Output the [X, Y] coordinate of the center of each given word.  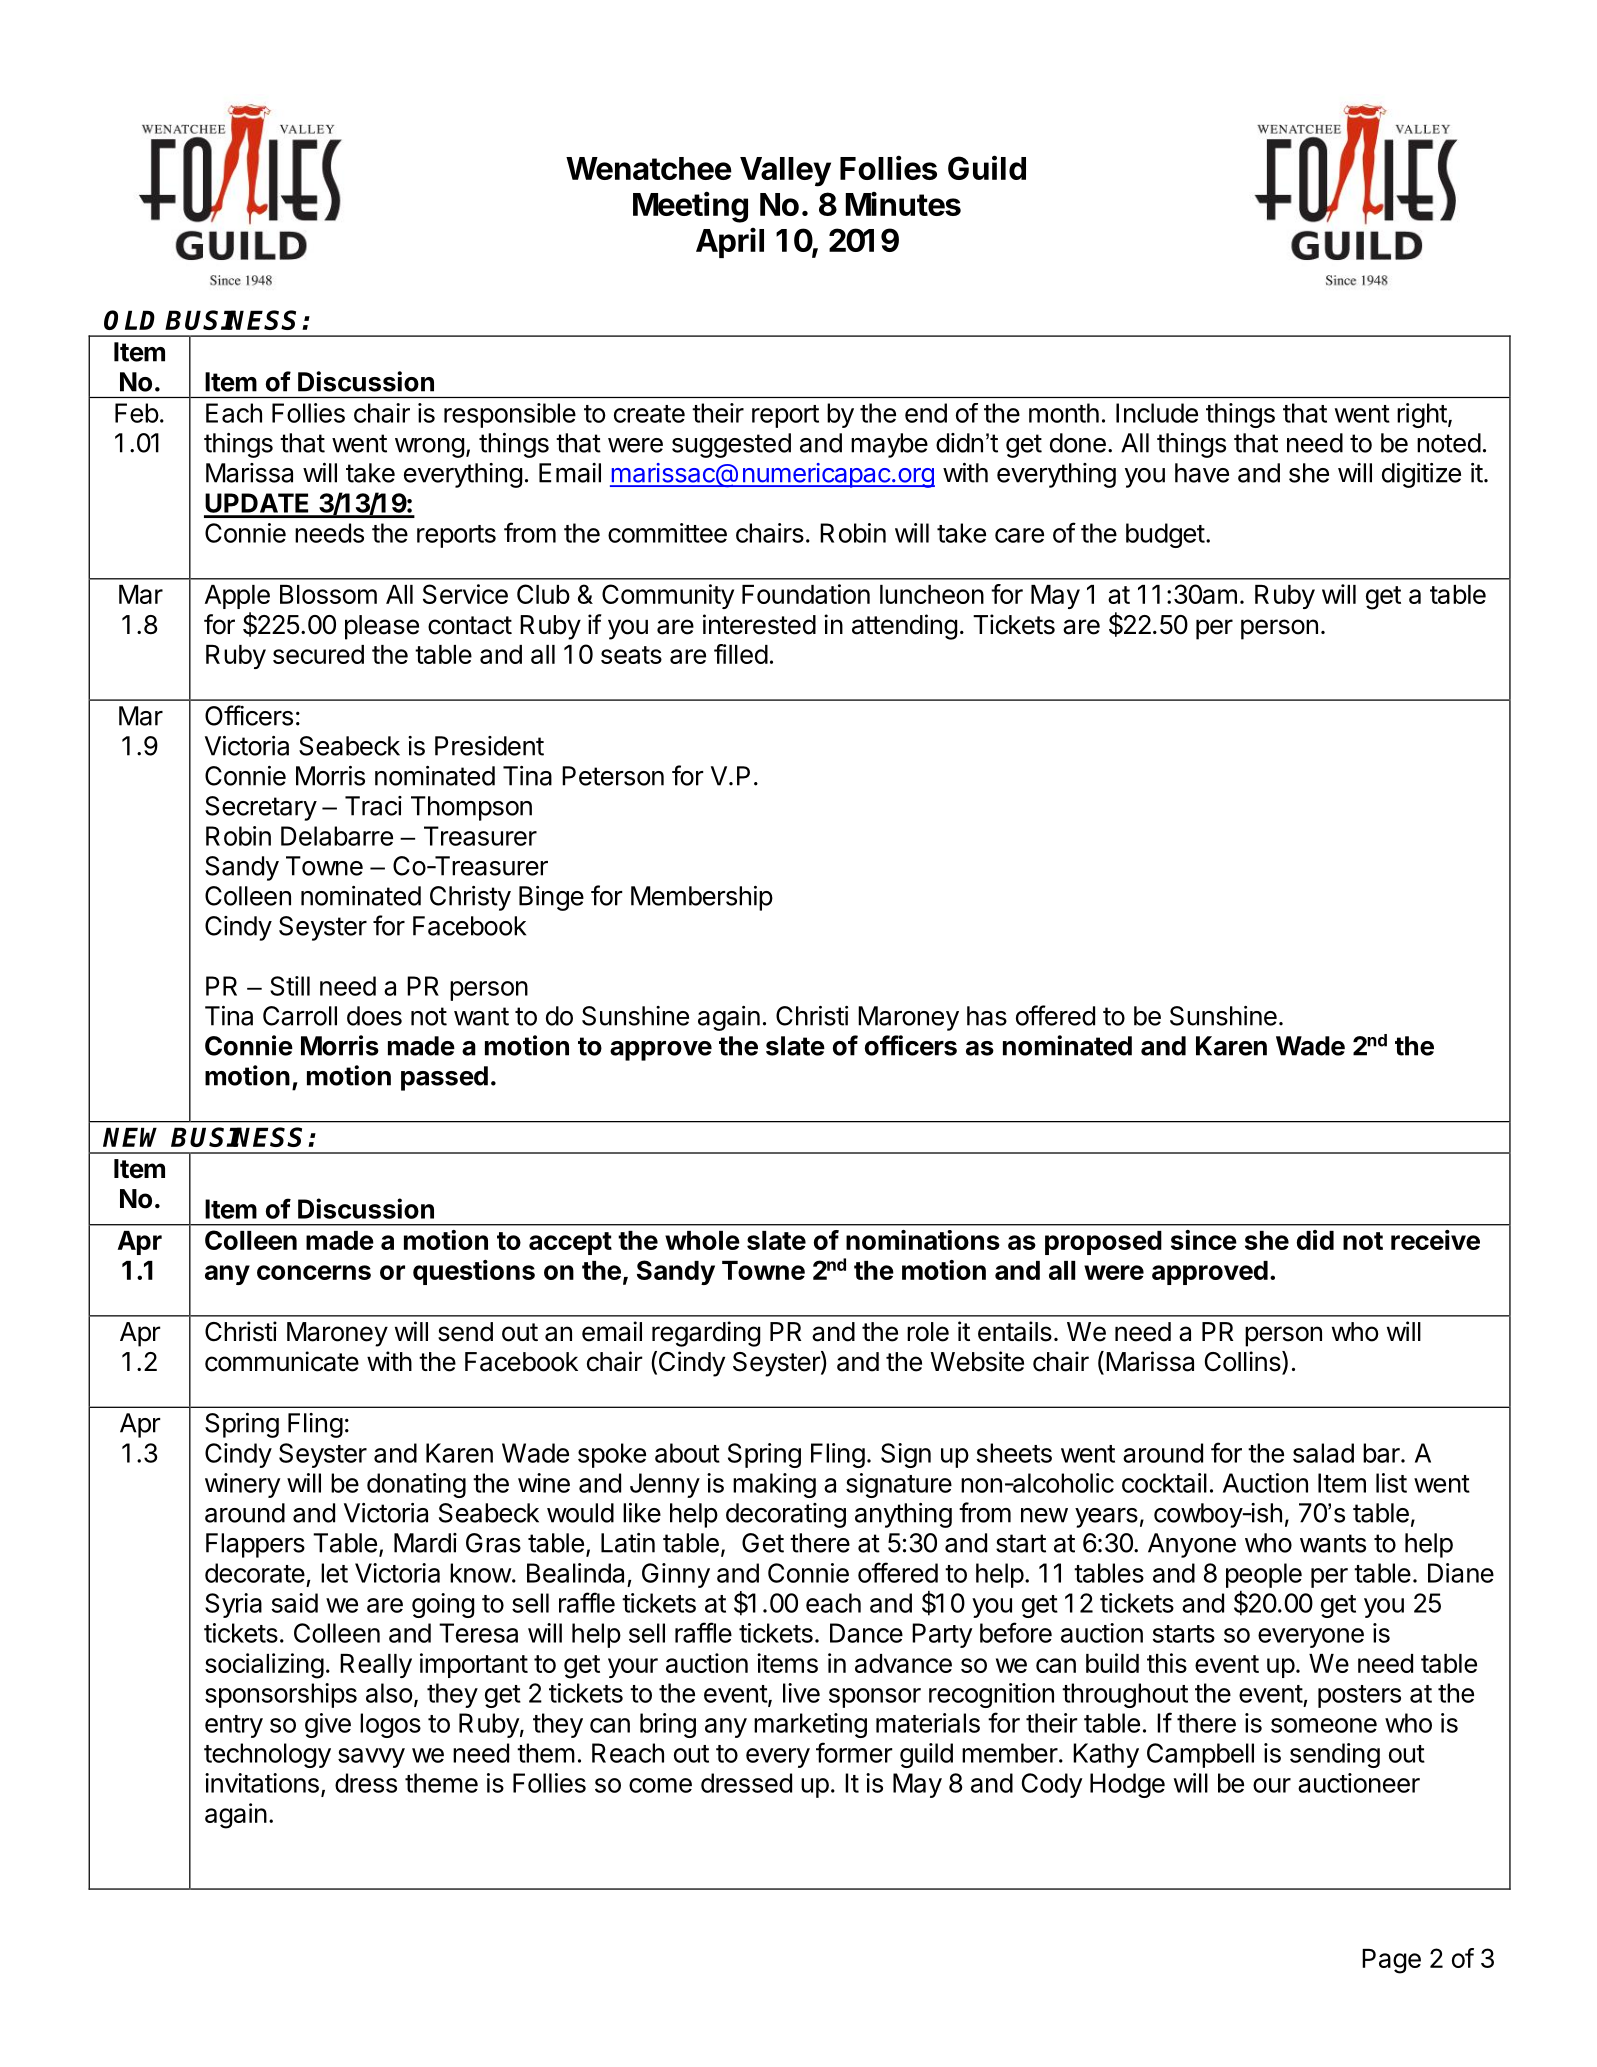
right [1422, 415]
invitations [262, 1783]
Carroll [300, 1016]
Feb [137, 413]
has [987, 1016]
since [1204, 1240]
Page [1391, 1961]
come [660, 1785]
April [730, 243]
